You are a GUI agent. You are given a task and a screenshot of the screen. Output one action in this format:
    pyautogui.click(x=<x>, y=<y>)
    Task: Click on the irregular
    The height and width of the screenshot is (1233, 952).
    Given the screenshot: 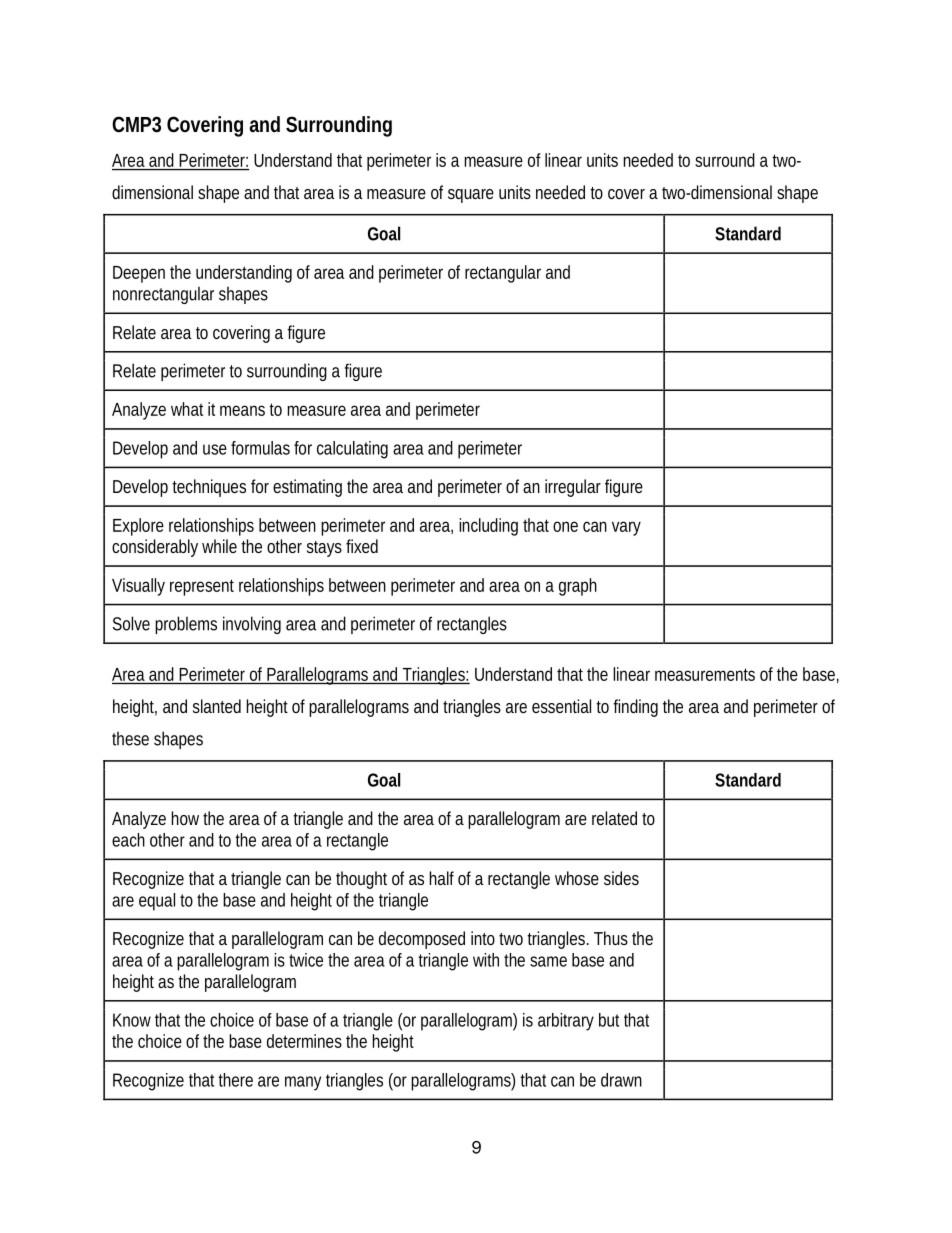 What is the action you would take?
    pyautogui.click(x=573, y=488)
